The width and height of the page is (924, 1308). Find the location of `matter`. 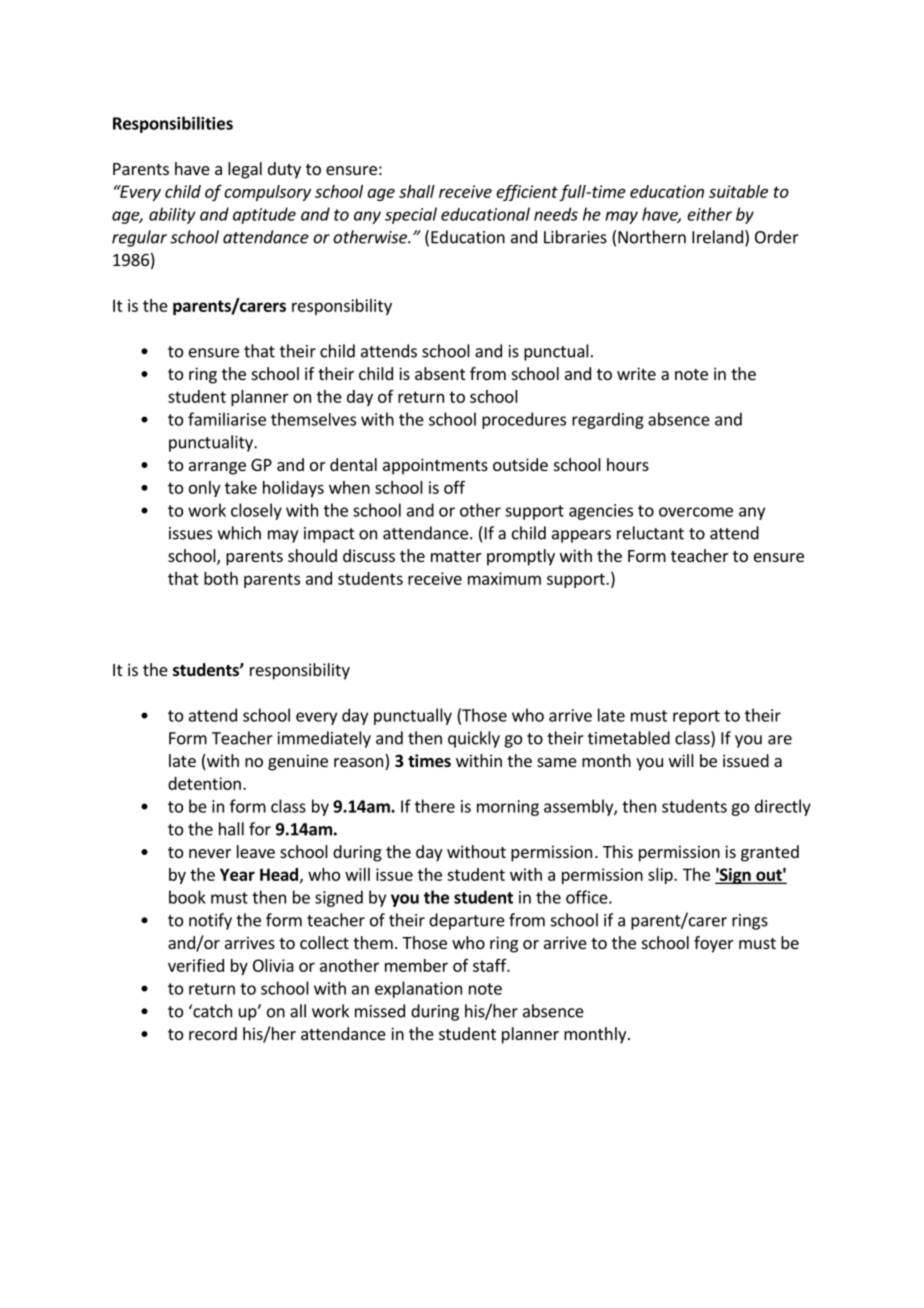

matter is located at coordinates (456, 556).
